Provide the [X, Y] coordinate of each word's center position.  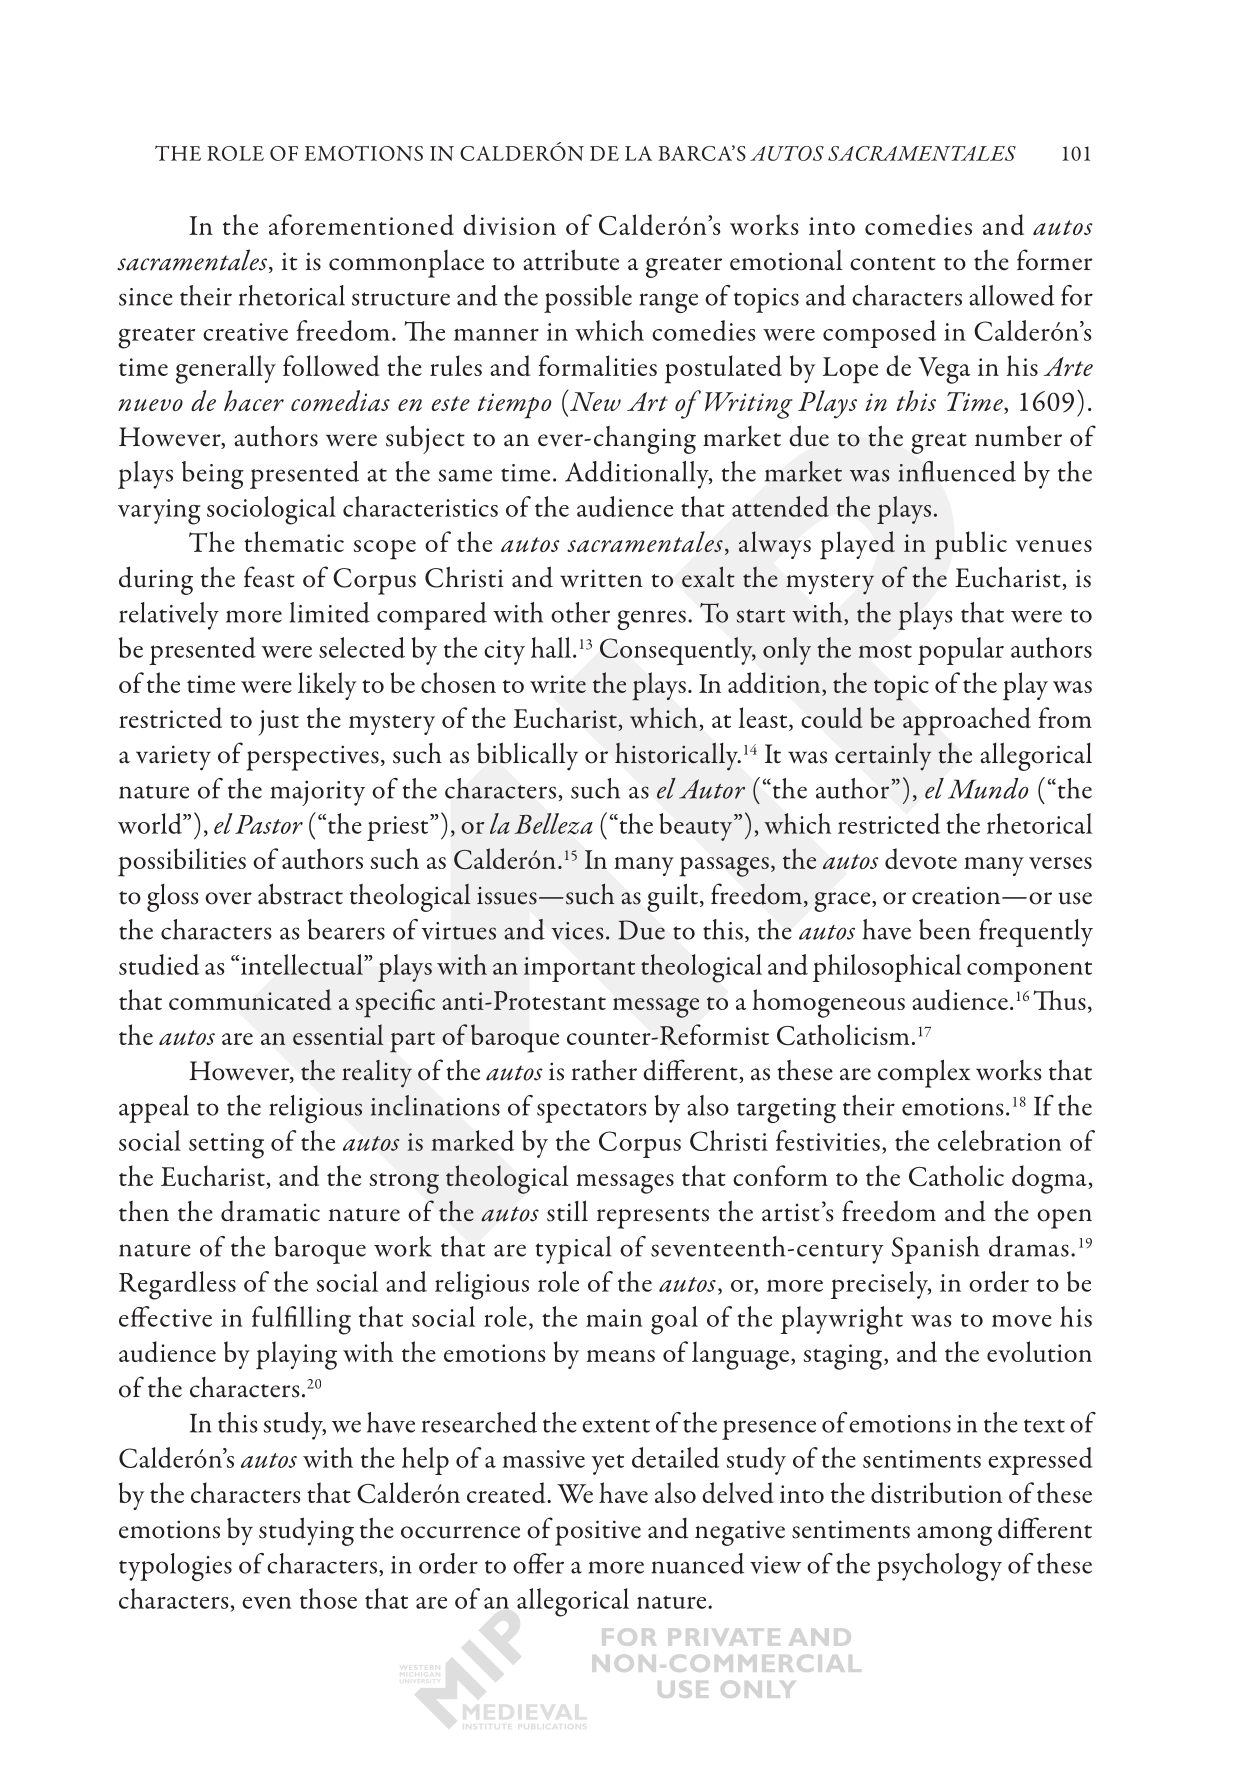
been [945, 929]
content [893, 264]
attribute [571, 260]
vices [577, 931]
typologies [175, 1567]
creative [245, 332]
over [228, 898]
